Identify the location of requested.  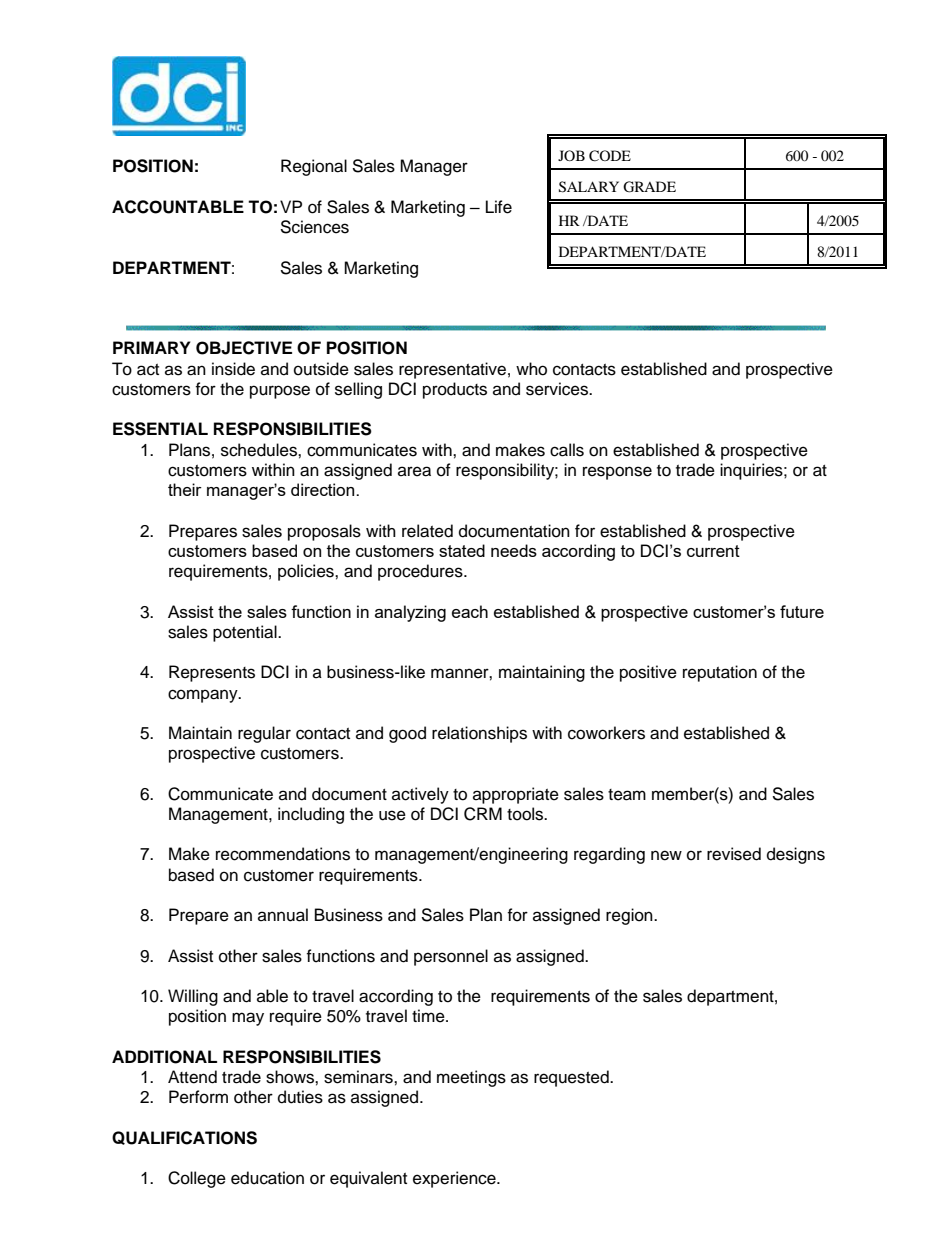
(572, 1078).
